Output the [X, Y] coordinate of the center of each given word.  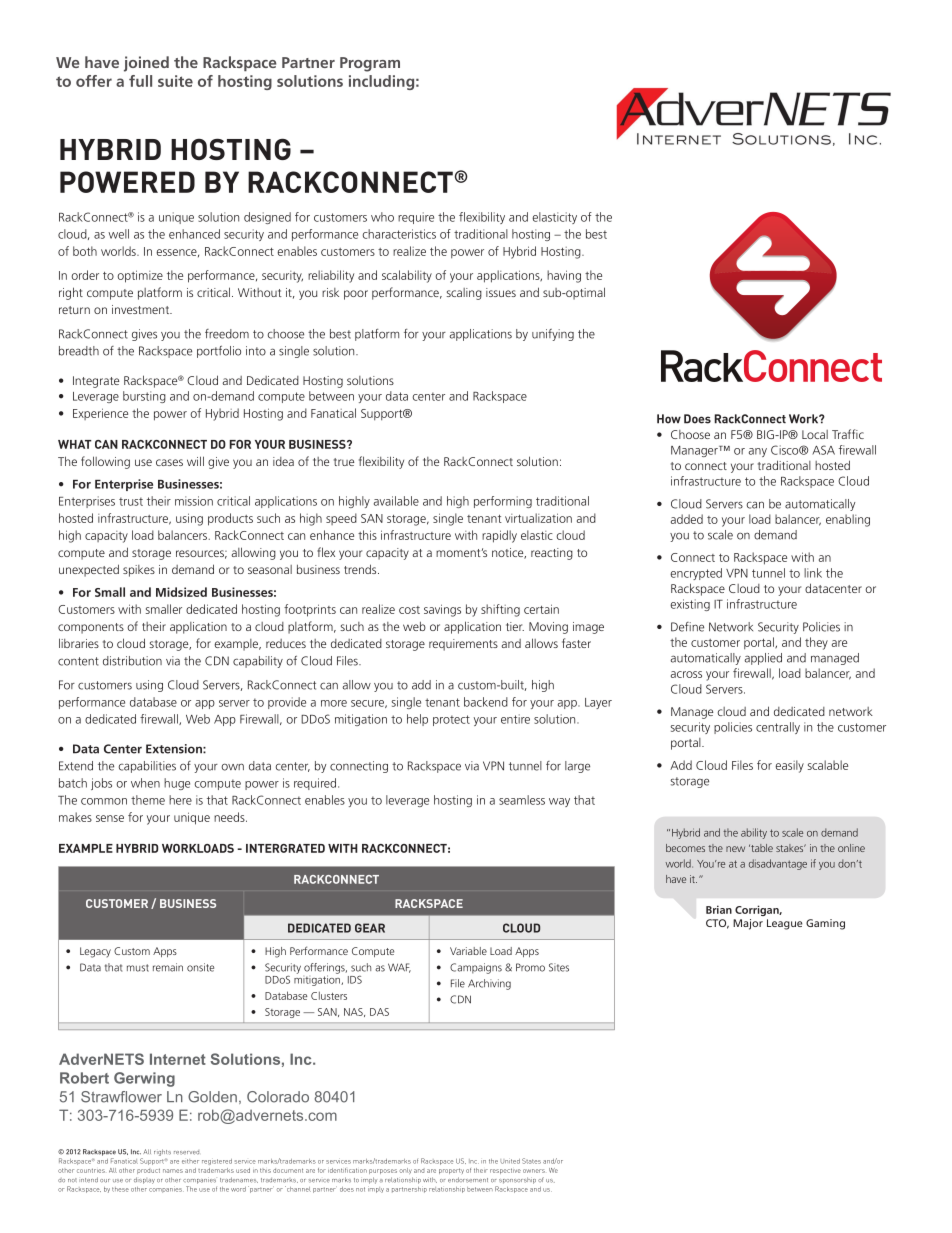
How [669, 419]
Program [370, 64]
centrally [778, 728]
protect [451, 720]
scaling [464, 294]
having [564, 276]
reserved [186, 1152]
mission [194, 501]
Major [748, 924]
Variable [468, 951]
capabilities [147, 767]
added [687, 519]
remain [168, 967]
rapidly [499, 536]
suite [175, 81]
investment [142, 309]
